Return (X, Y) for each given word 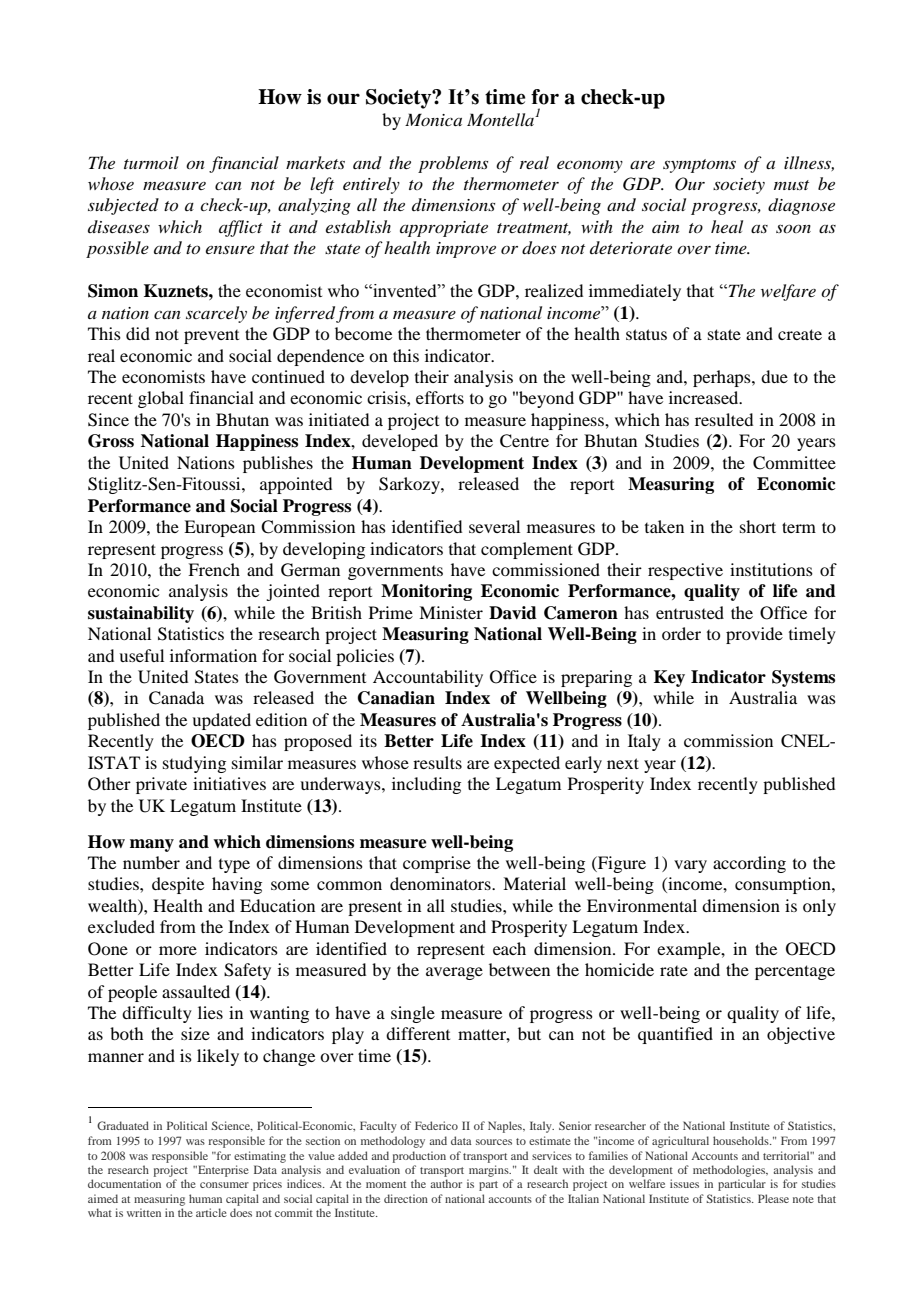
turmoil (151, 162)
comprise (437, 864)
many (152, 845)
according (749, 864)
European (219, 528)
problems (453, 164)
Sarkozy (410, 485)
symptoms (699, 166)
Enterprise (222, 1171)
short (758, 526)
